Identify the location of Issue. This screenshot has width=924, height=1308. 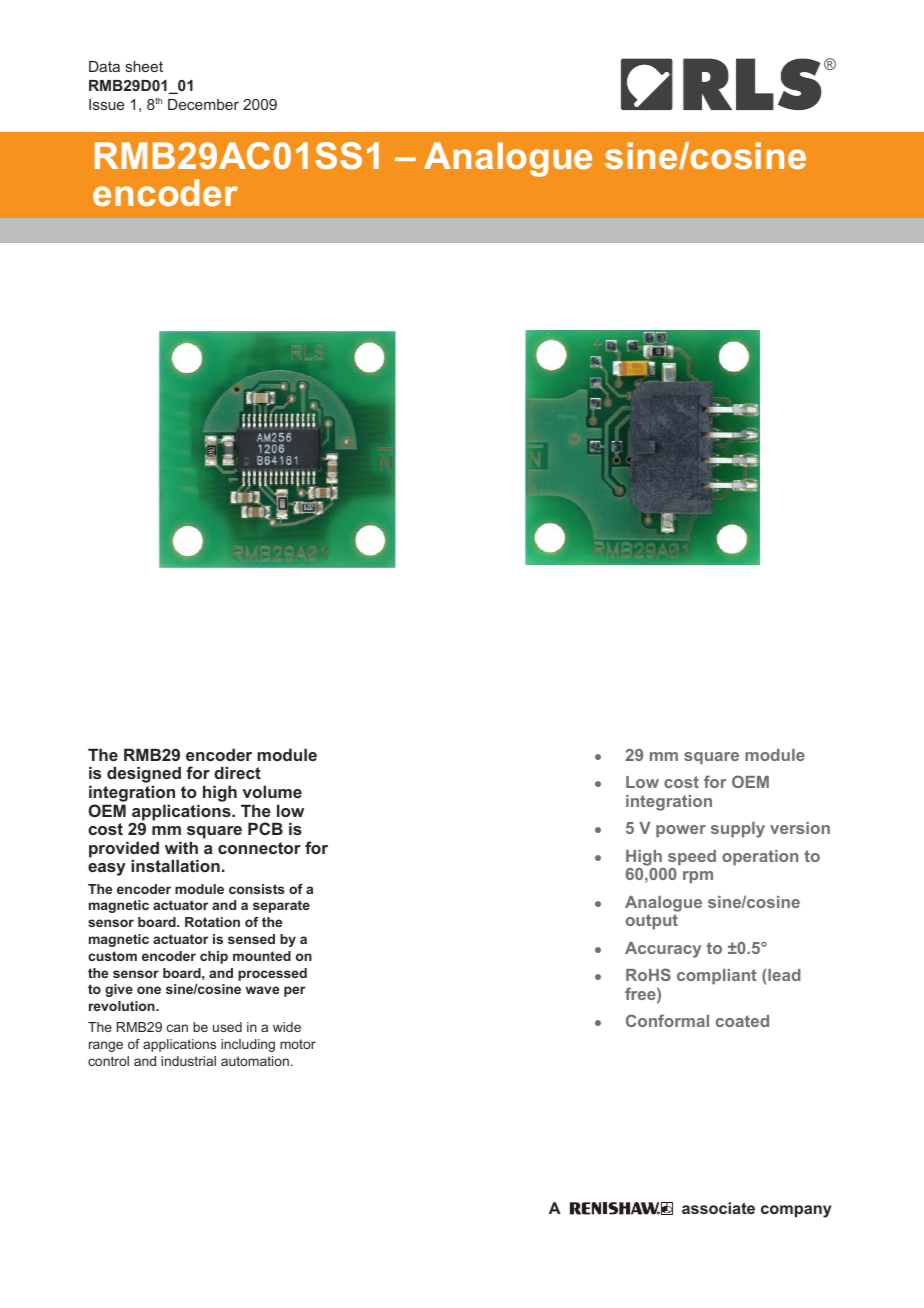
(106, 104).
